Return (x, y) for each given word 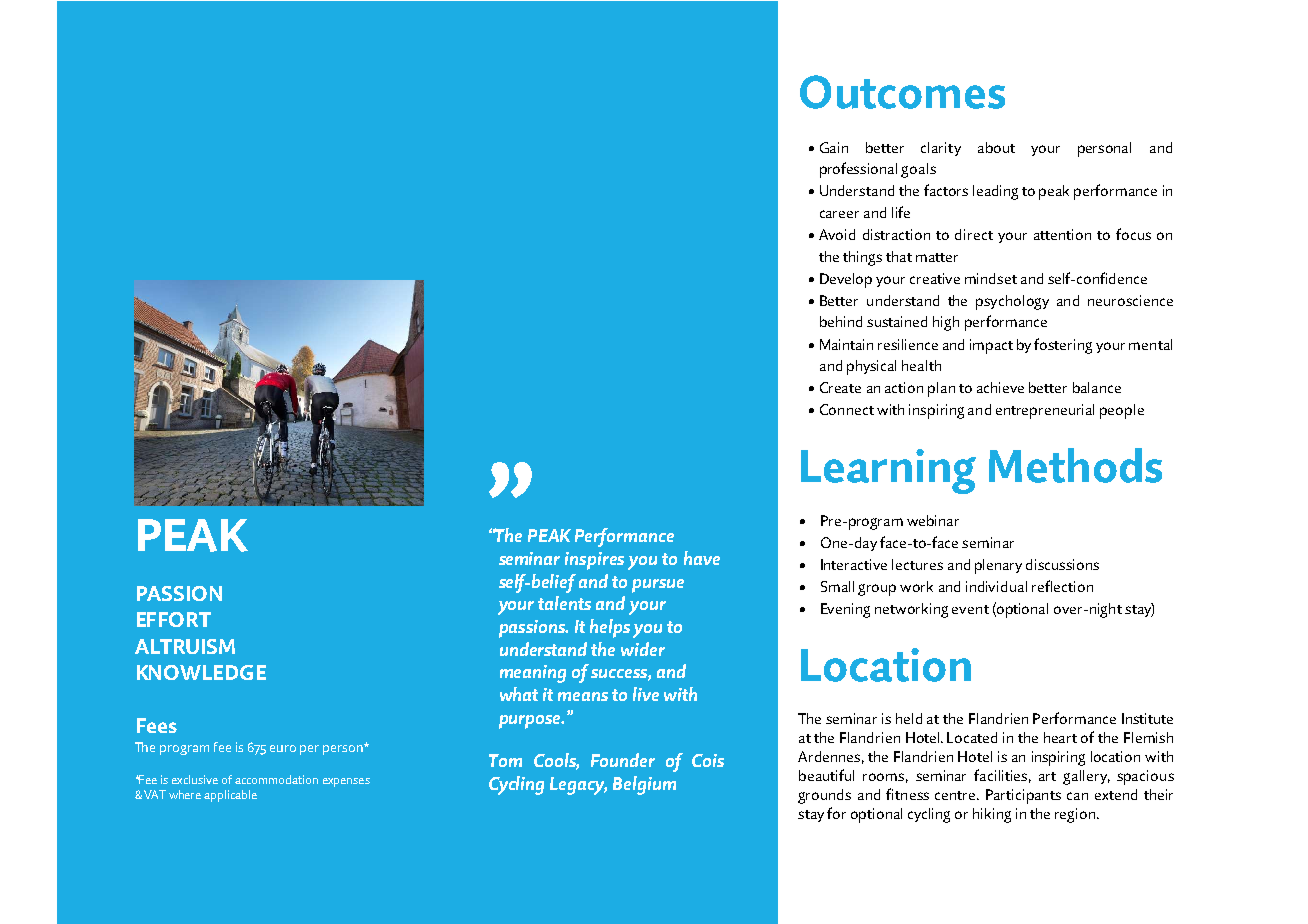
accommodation (276, 779)
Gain (834, 147)
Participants (1023, 796)
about (996, 147)
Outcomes (902, 92)
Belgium (644, 785)
